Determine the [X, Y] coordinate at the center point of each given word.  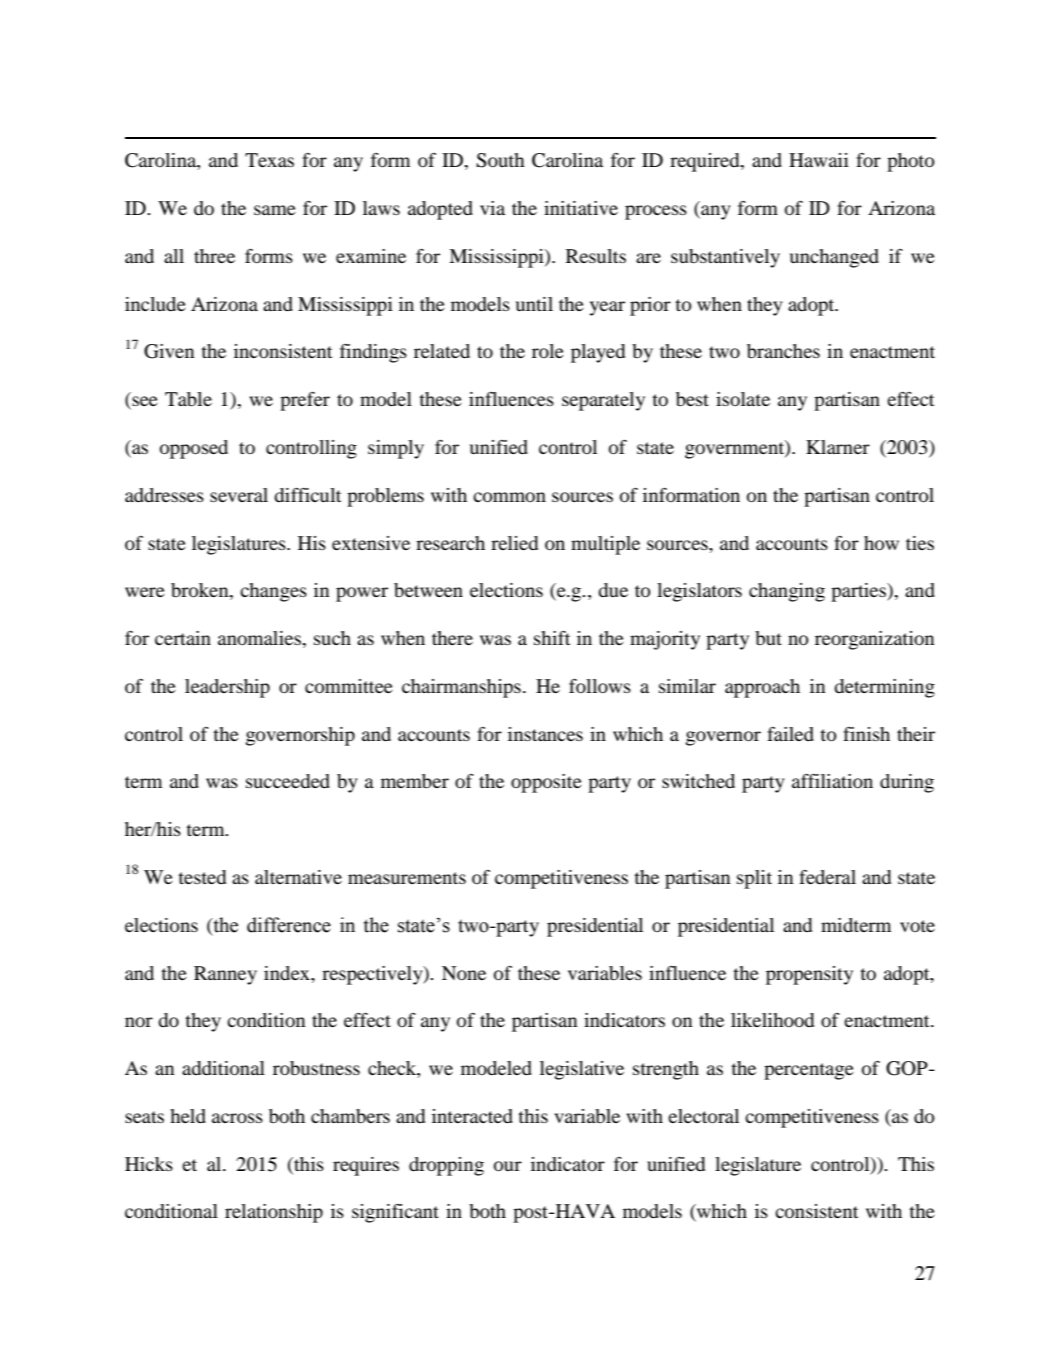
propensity [809, 975]
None [464, 973]
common [509, 497]
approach [762, 688]
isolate [743, 399]
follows [600, 686]
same [275, 210]
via [492, 208]
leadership [227, 688]
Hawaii [819, 160]
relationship [274, 1213]
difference [289, 925]
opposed [194, 449]
